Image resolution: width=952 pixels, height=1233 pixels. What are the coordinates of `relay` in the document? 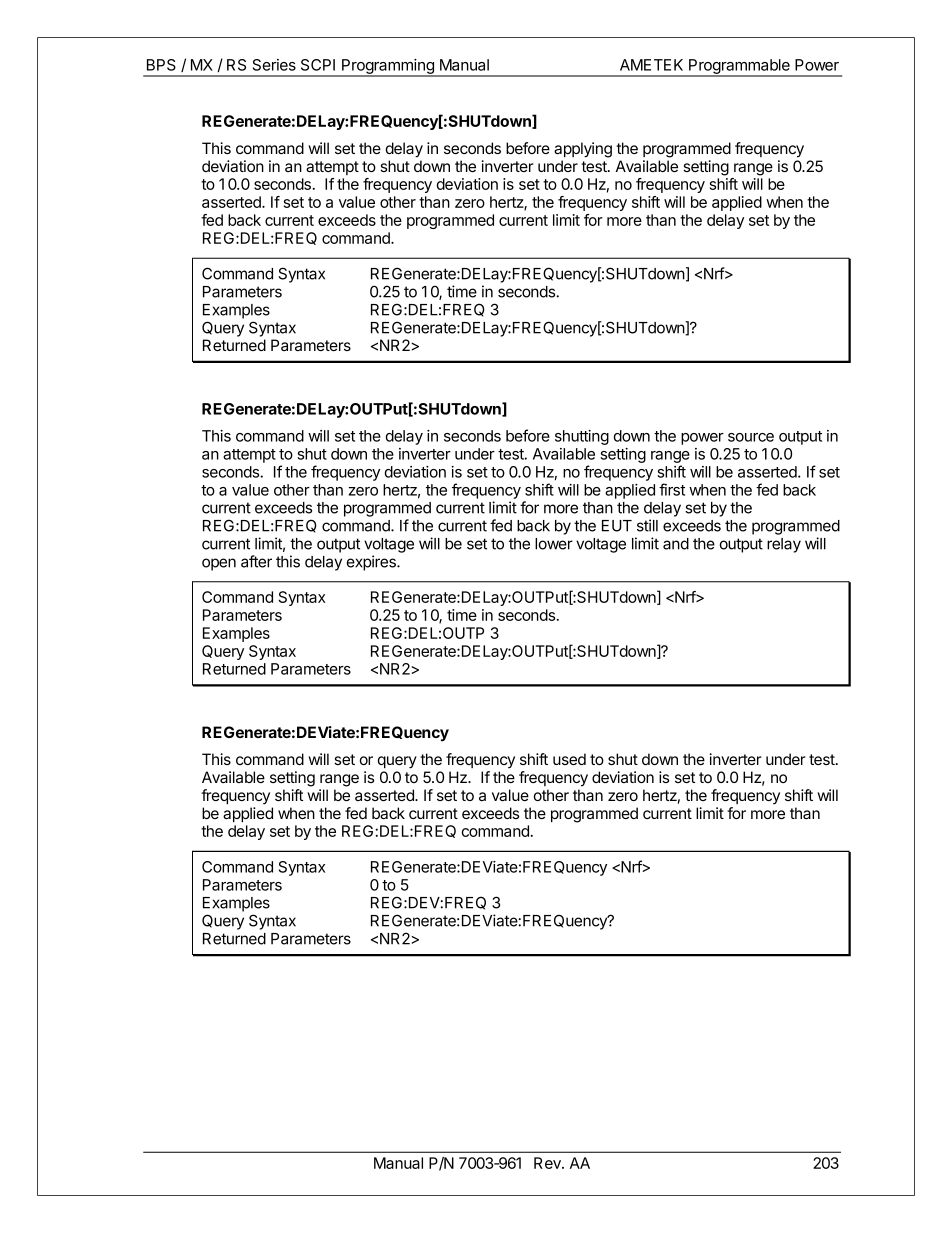 It's located at (784, 545).
